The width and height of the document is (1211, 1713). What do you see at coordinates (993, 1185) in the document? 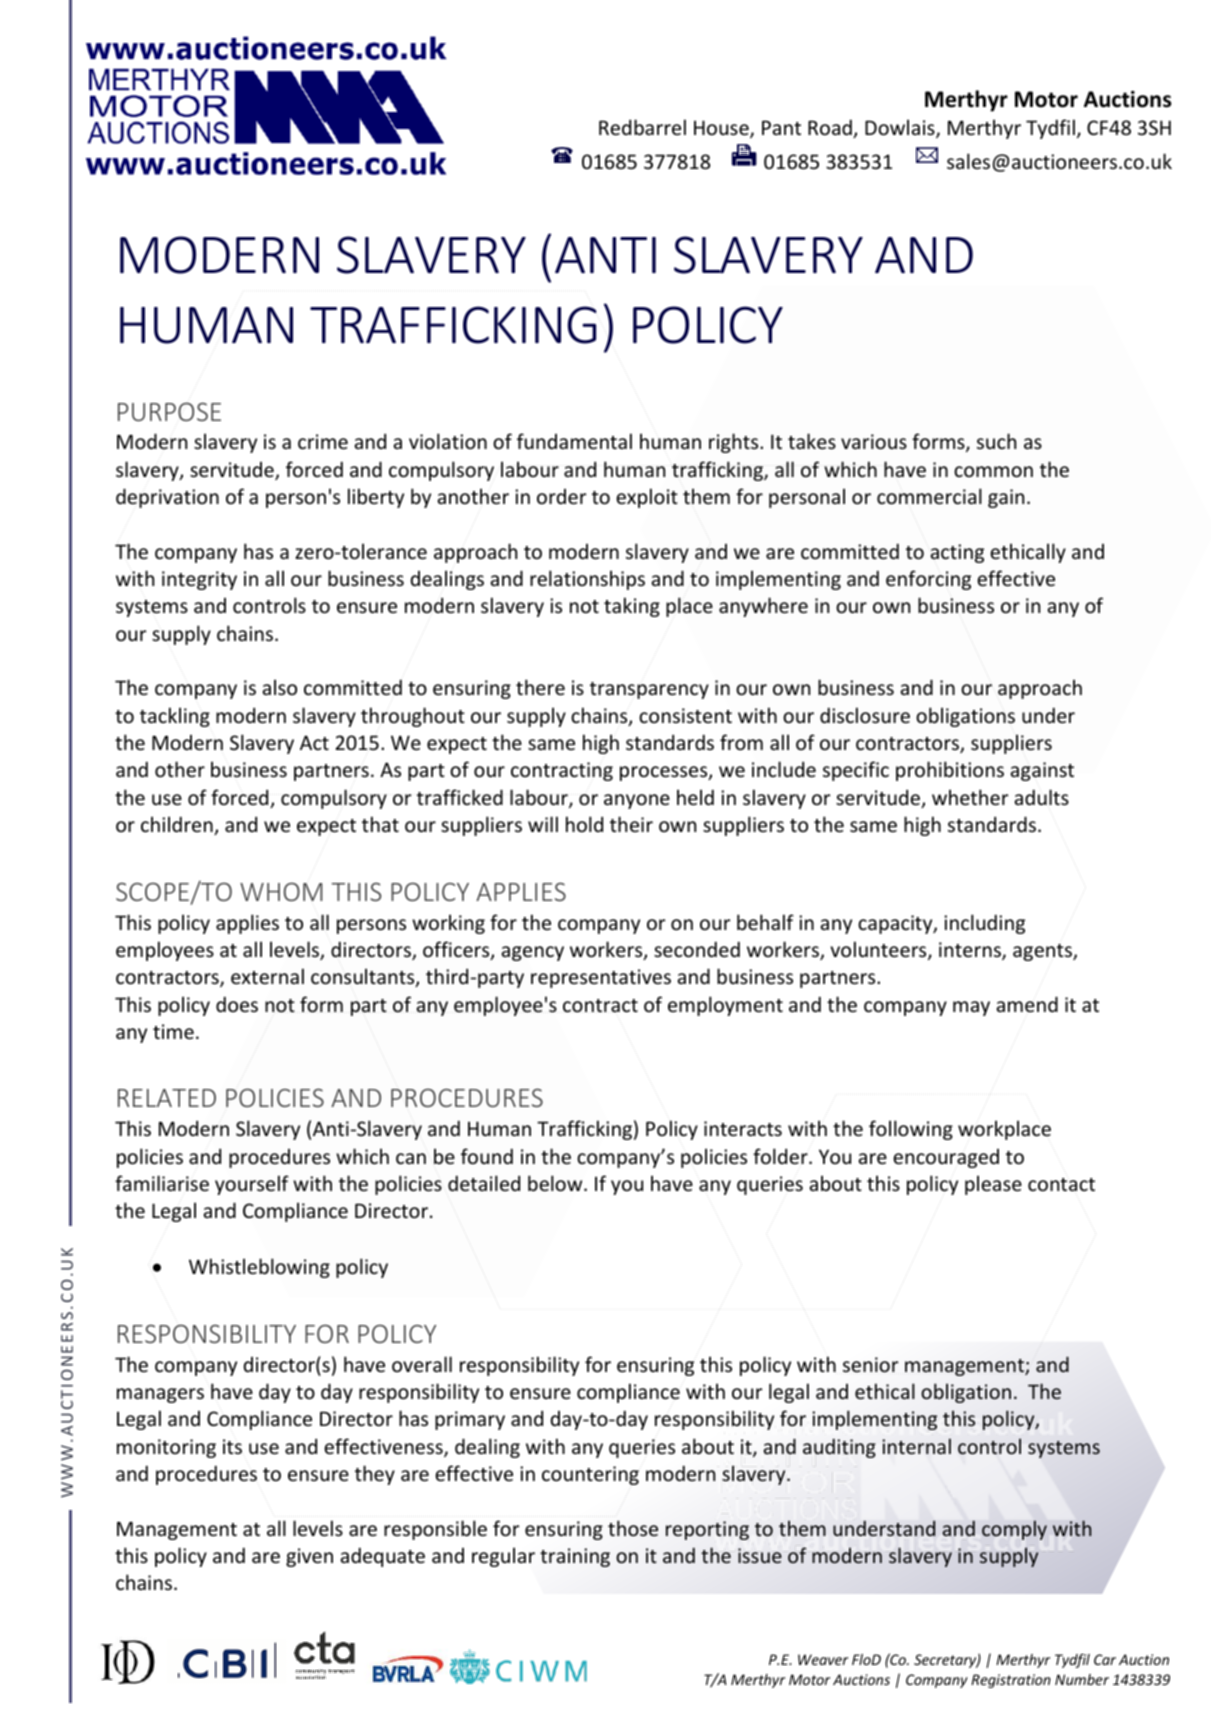
I see `please` at bounding box center [993, 1185].
